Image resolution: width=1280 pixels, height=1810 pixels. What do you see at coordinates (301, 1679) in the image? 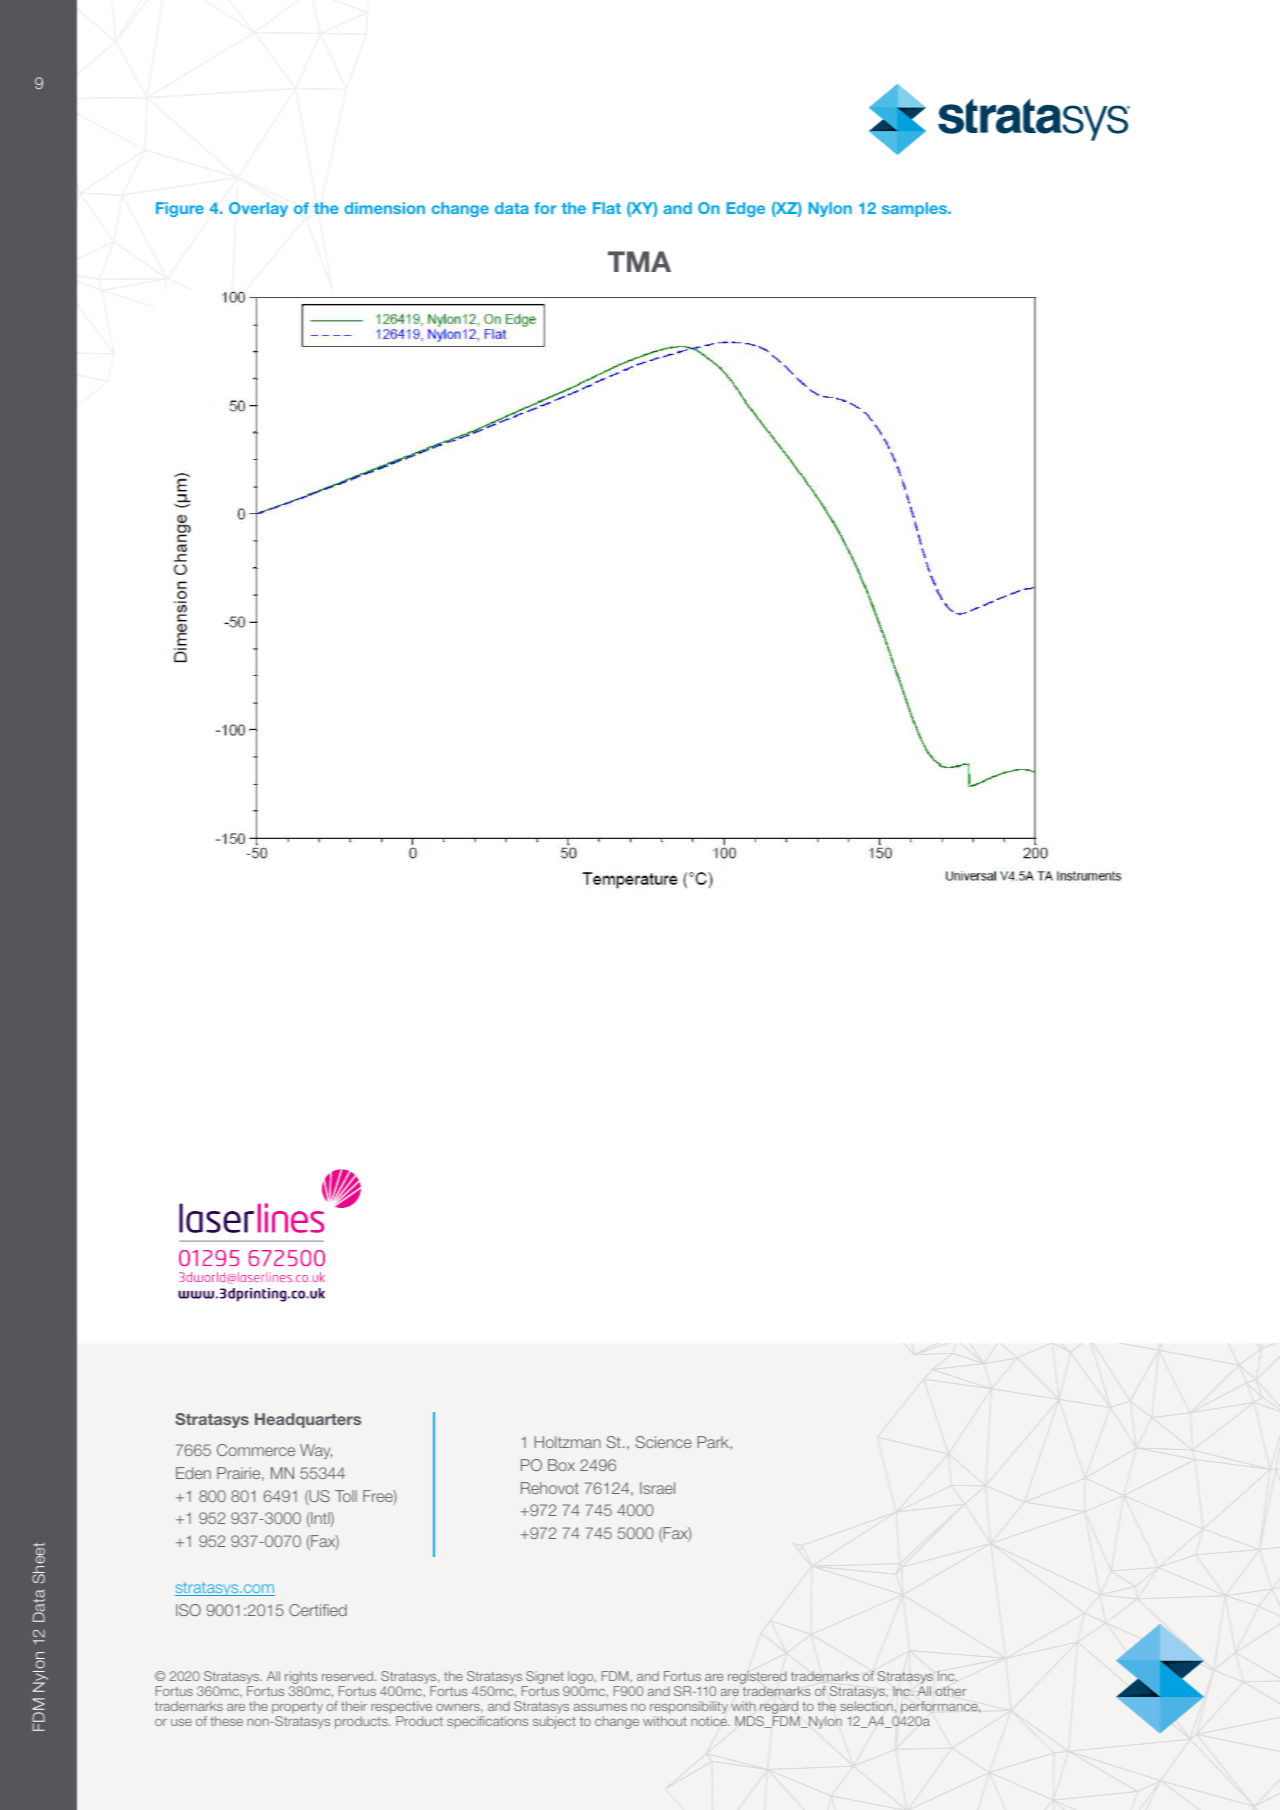
I see `rights` at bounding box center [301, 1679].
